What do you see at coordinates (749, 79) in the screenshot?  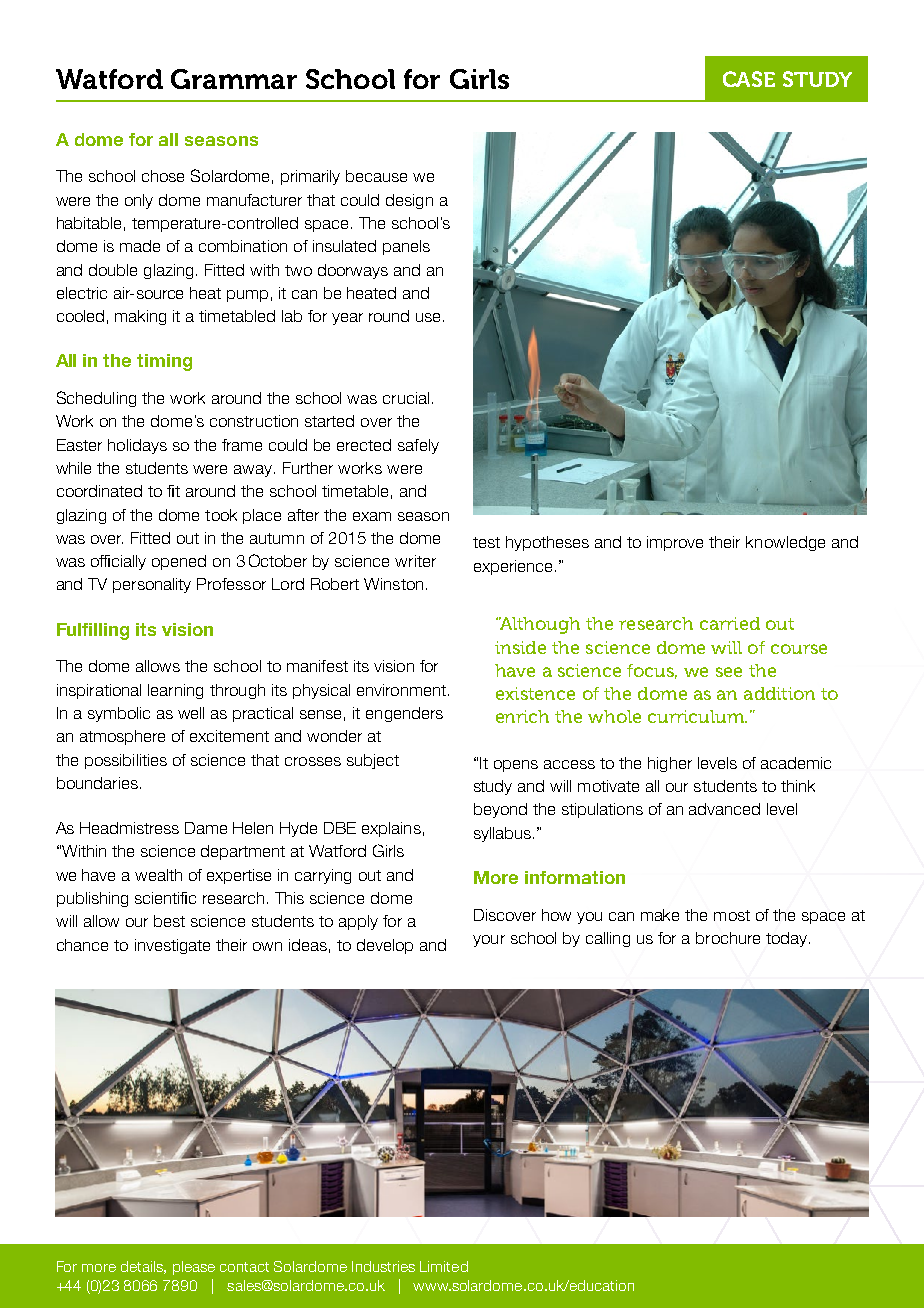 I see `CASE` at bounding box center [749, 79].
